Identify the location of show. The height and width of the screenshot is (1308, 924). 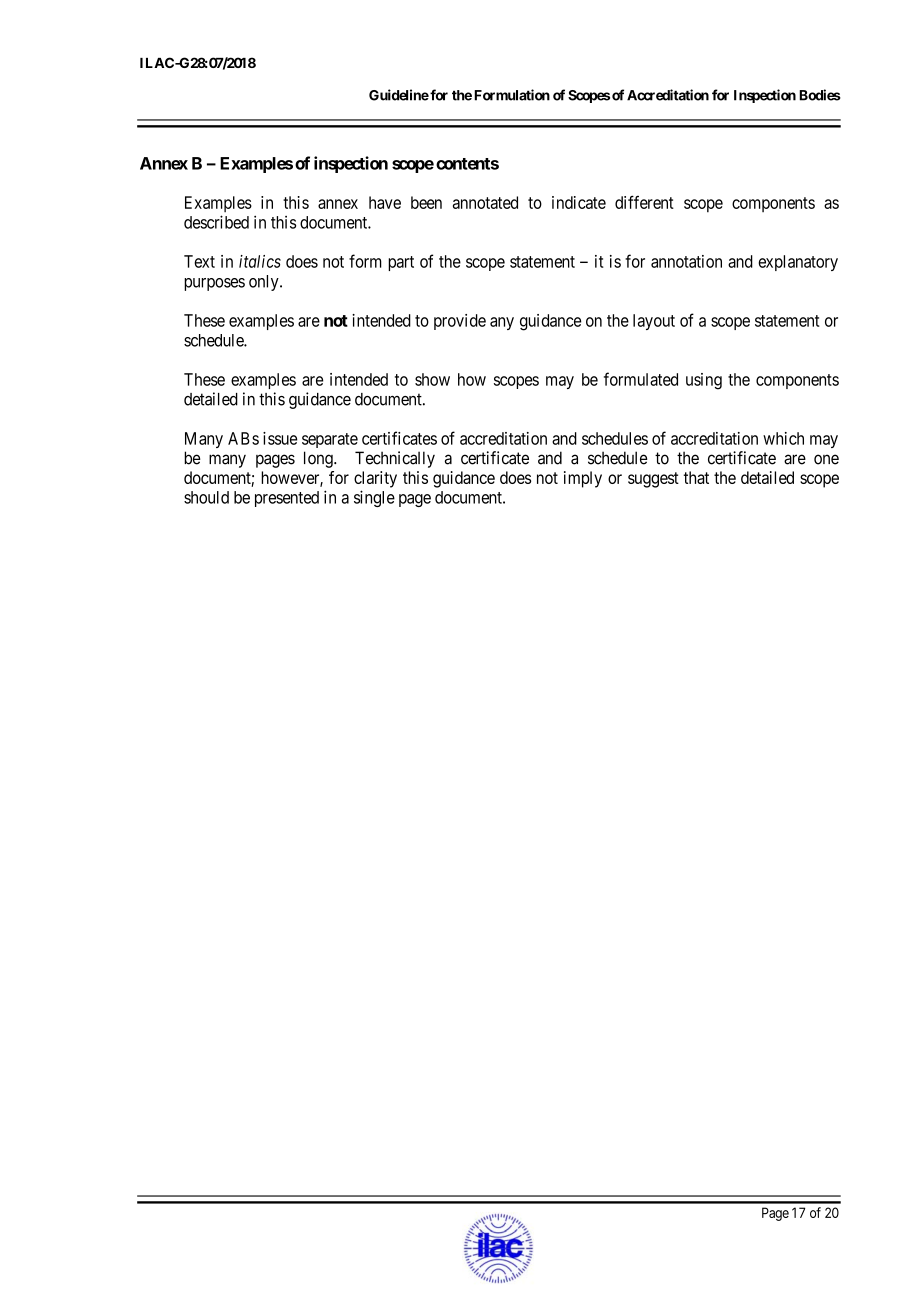
(432, 379).
